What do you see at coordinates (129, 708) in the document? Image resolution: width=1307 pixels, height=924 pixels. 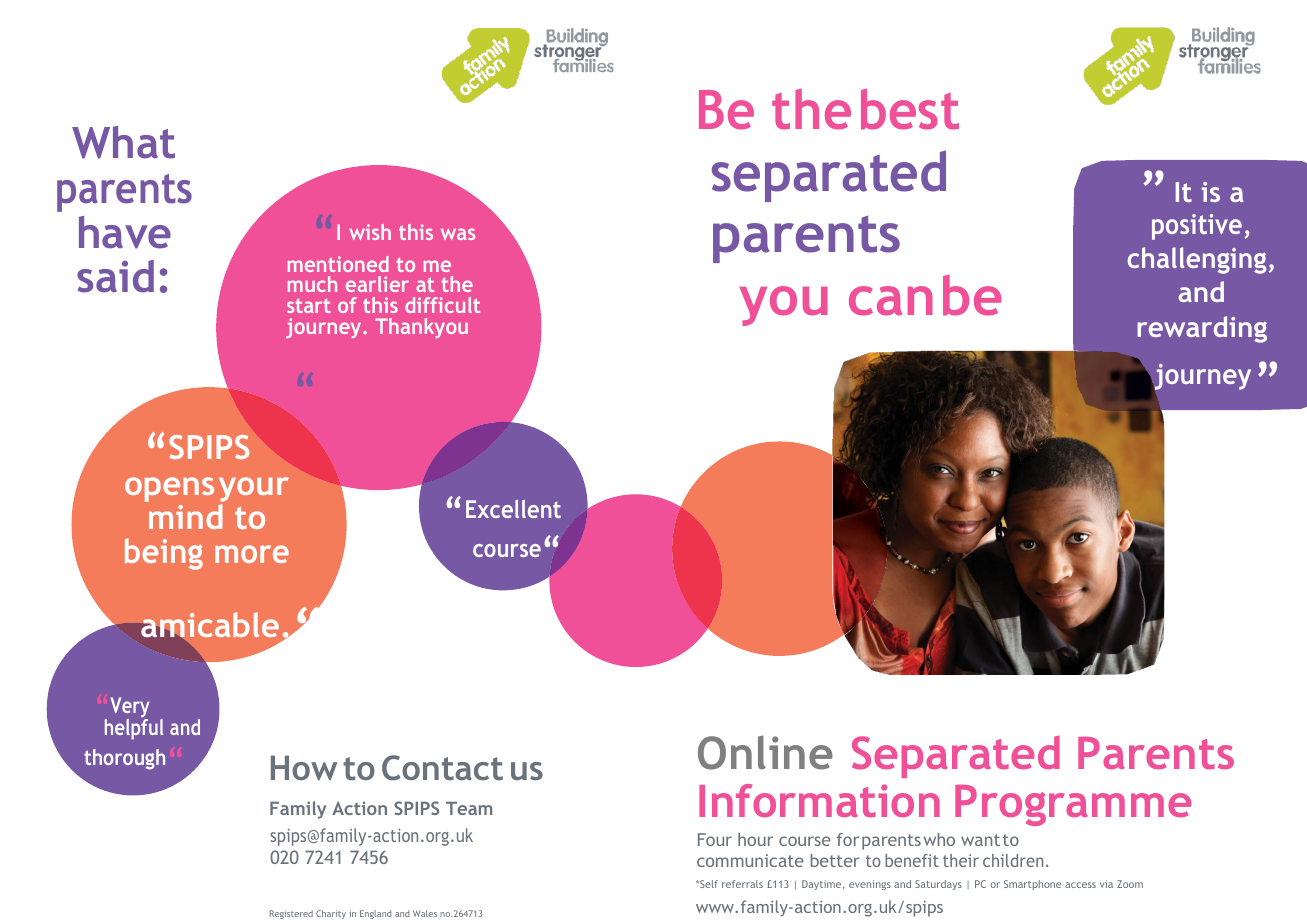 I see `Very` at bounding box center [129, 708].
